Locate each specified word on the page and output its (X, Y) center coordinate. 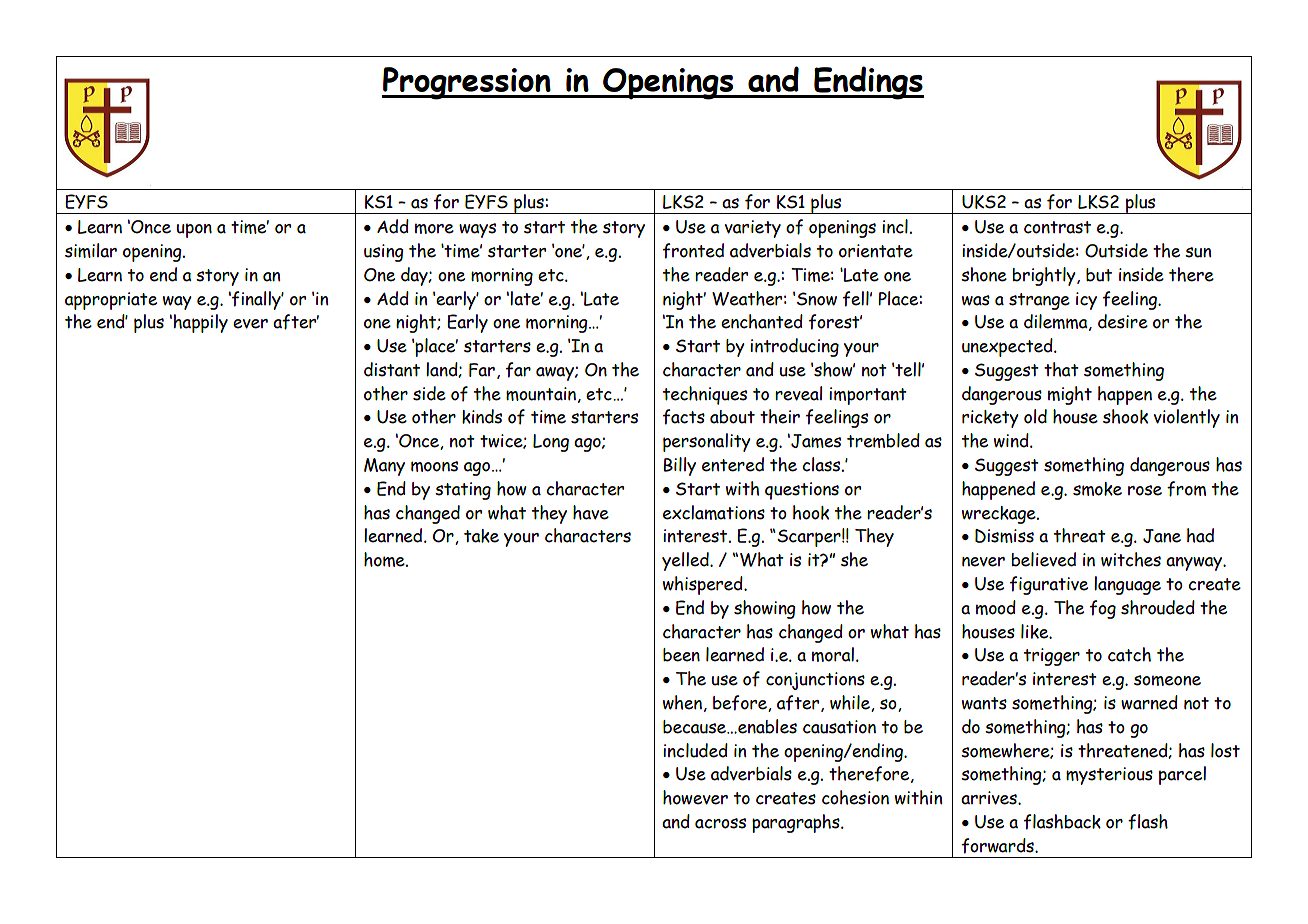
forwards (999, 846)
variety (753, 229)
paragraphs (797, 823)
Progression (467, 83)
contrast (1057, 227)
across (720, 823)
